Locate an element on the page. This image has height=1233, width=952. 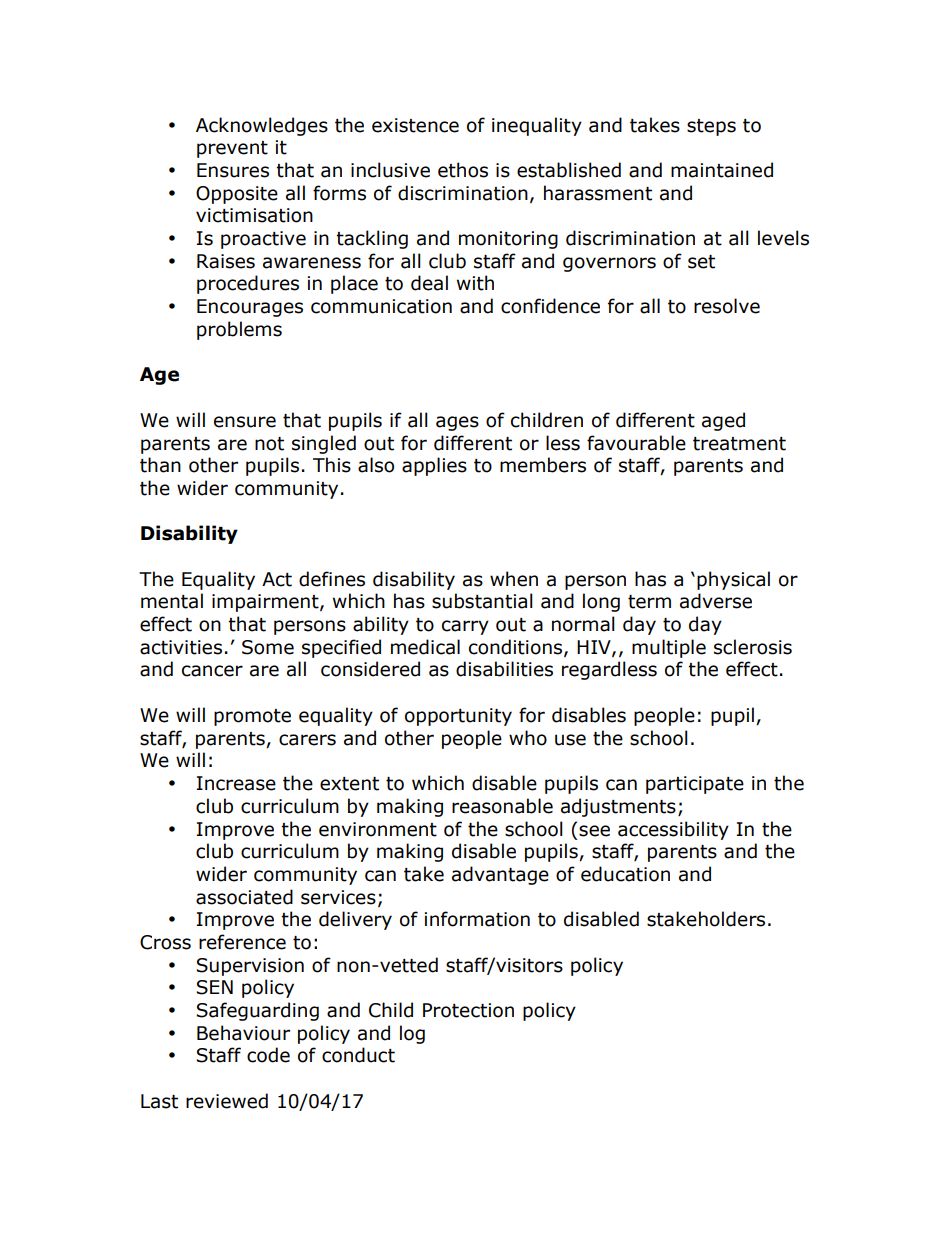
Protection is located at coordinates (468, 1010).
